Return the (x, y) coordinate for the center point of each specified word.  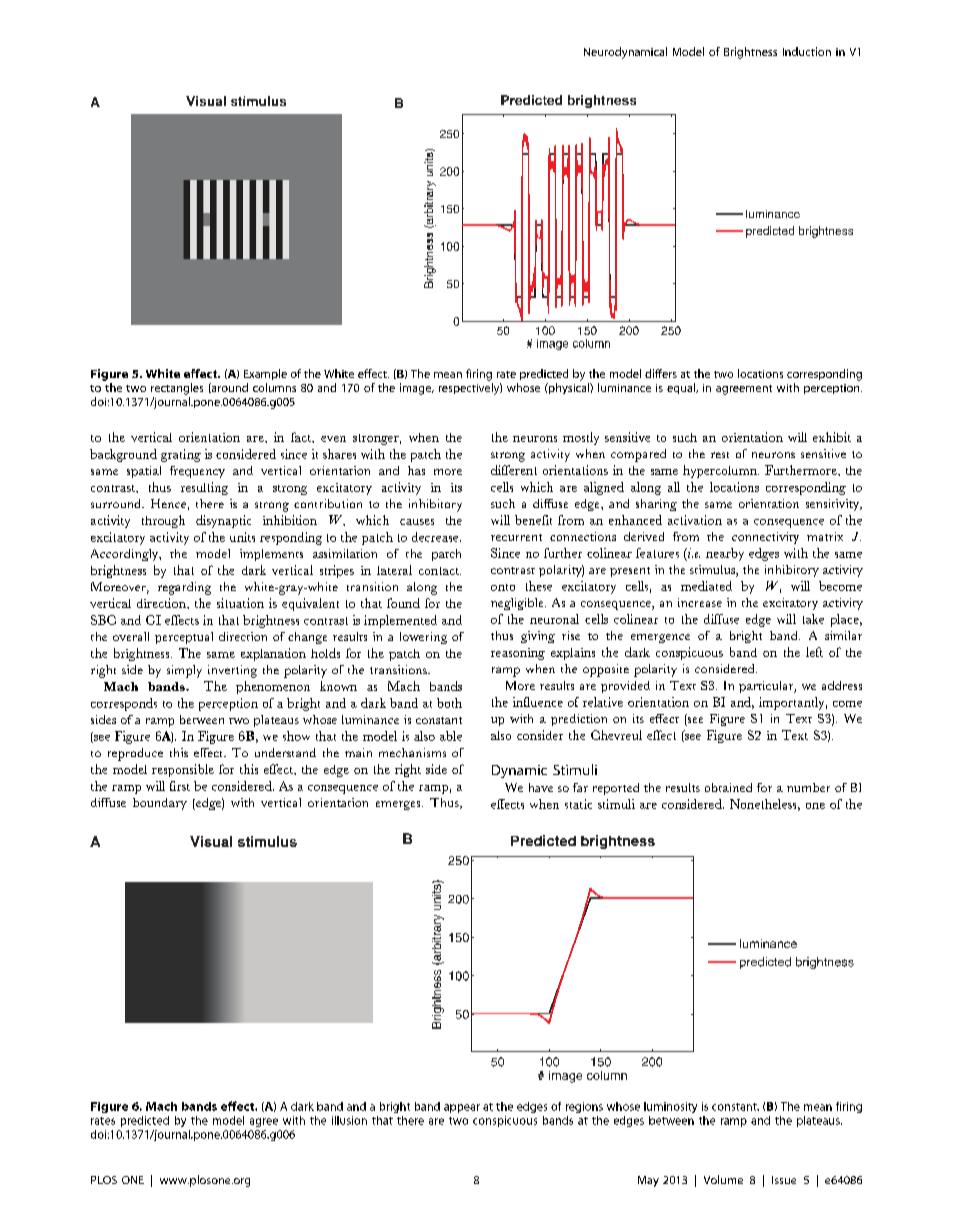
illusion (349, 1120)
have (541, 787)
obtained (728, 787)
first (180, 786)
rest (720, 455)
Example (265, 374)
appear (462, 1108)
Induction (807, 51)
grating (181, 455)
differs (661, 373)
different (514, 470)
